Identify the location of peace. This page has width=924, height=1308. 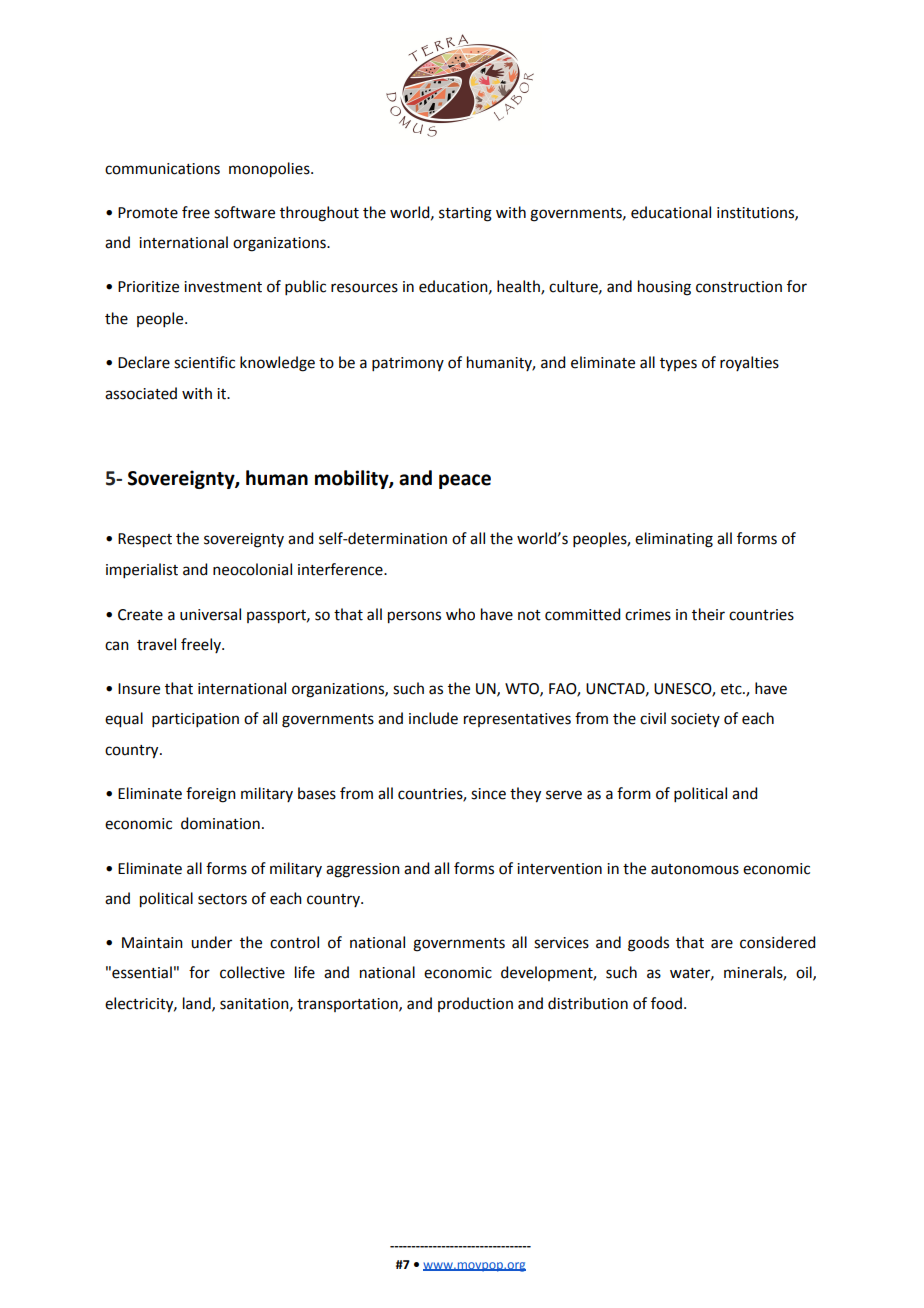
(465, 481).
